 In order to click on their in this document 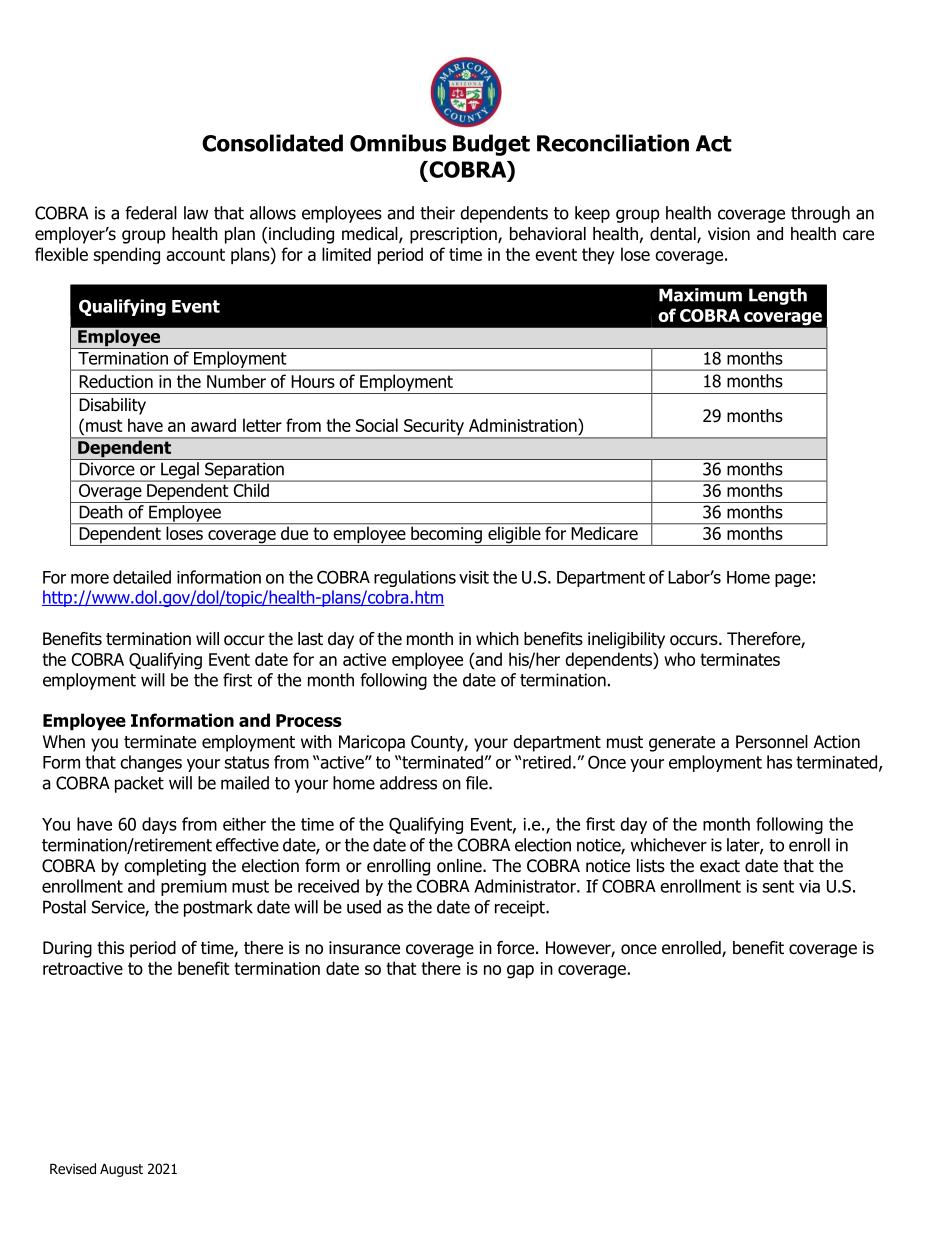, I will do `click(437, 213)`.
